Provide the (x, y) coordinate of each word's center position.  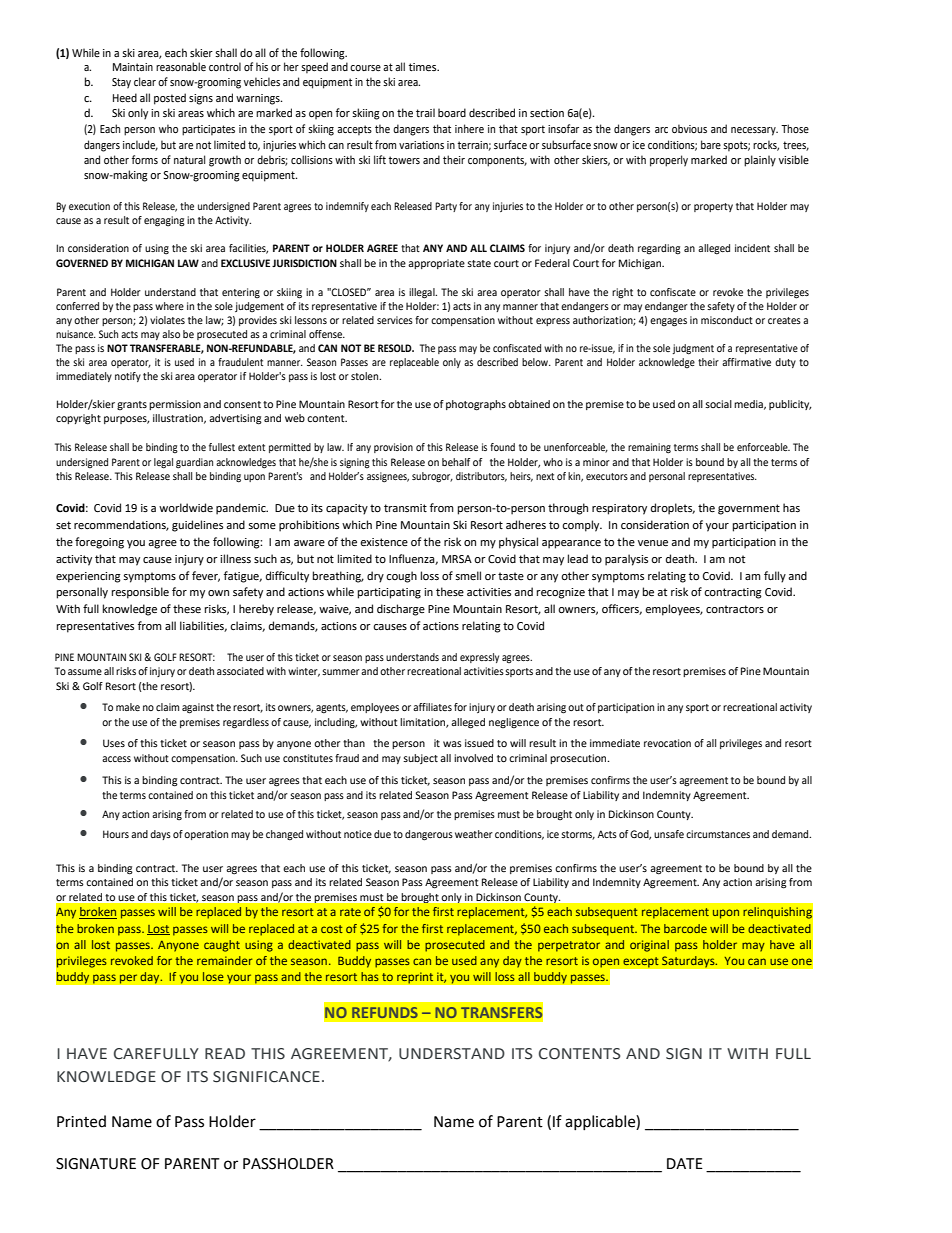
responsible (140, 593)
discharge (401, 610)
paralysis (626, 560)
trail (425, 112)
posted (170, 99)
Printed (81, 1121)
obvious (689, 128)
